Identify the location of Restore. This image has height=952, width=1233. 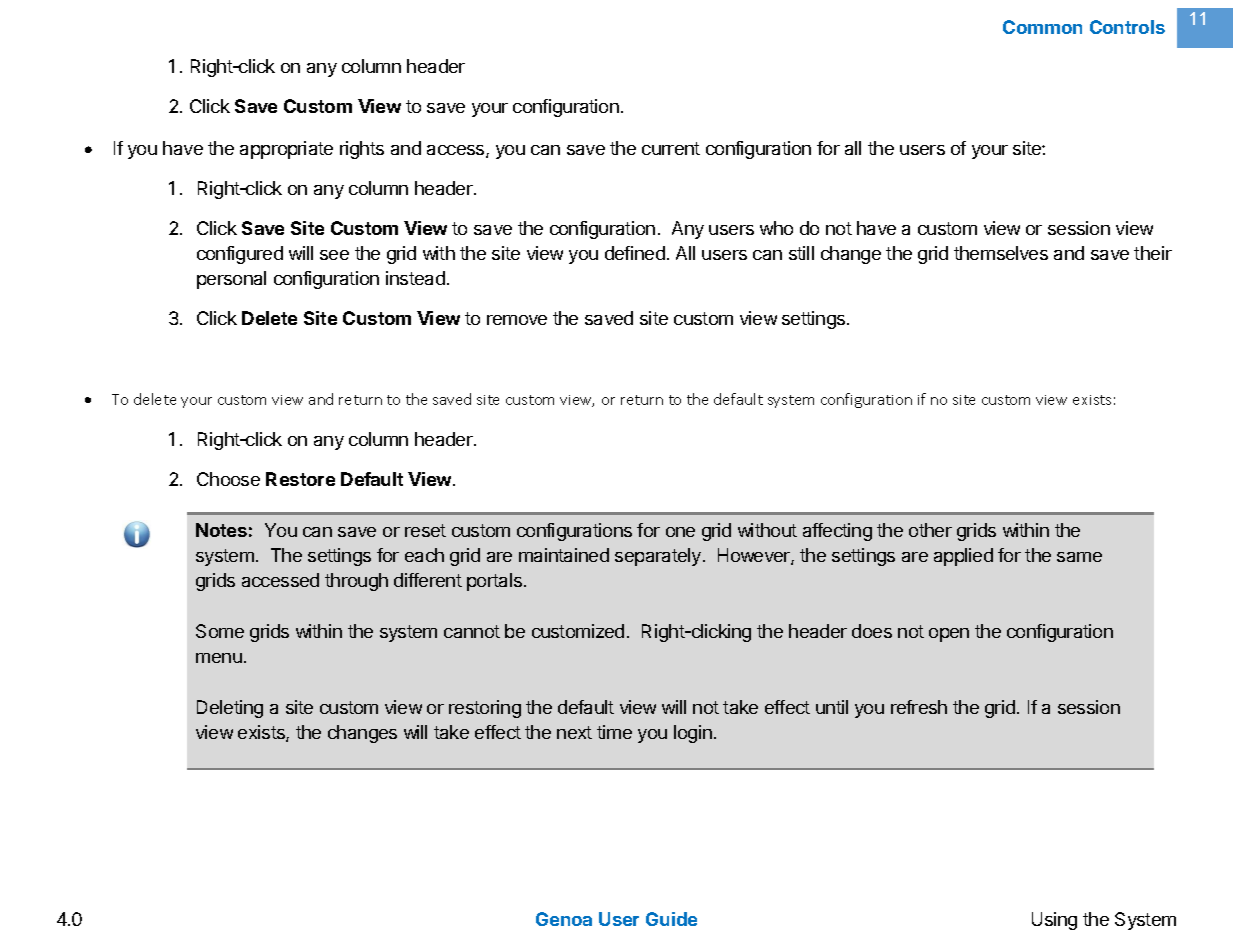
(300, 479).
